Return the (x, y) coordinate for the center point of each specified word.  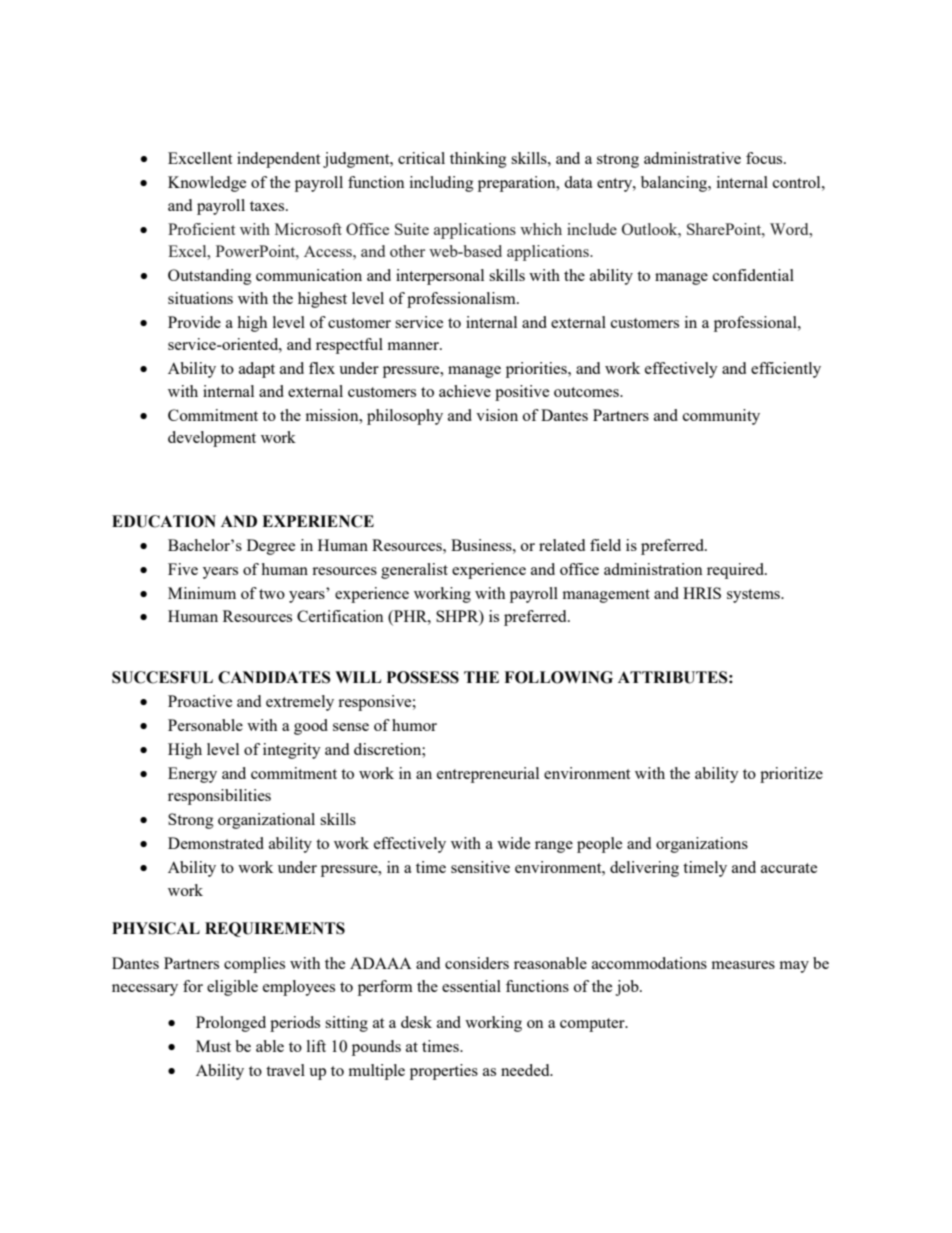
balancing (675, 184)
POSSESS (423, 677)
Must (213, 1046)
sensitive (480, 867)
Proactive (200, 701)
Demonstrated (216, 843)
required (736, 571)
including (442, 184)
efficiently (786, 370)
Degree (271, 547)
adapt (257, 370)
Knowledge (207, 184)
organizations (702, 845)
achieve (465, 391)
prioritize (791, 775)
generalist (414, 571)
